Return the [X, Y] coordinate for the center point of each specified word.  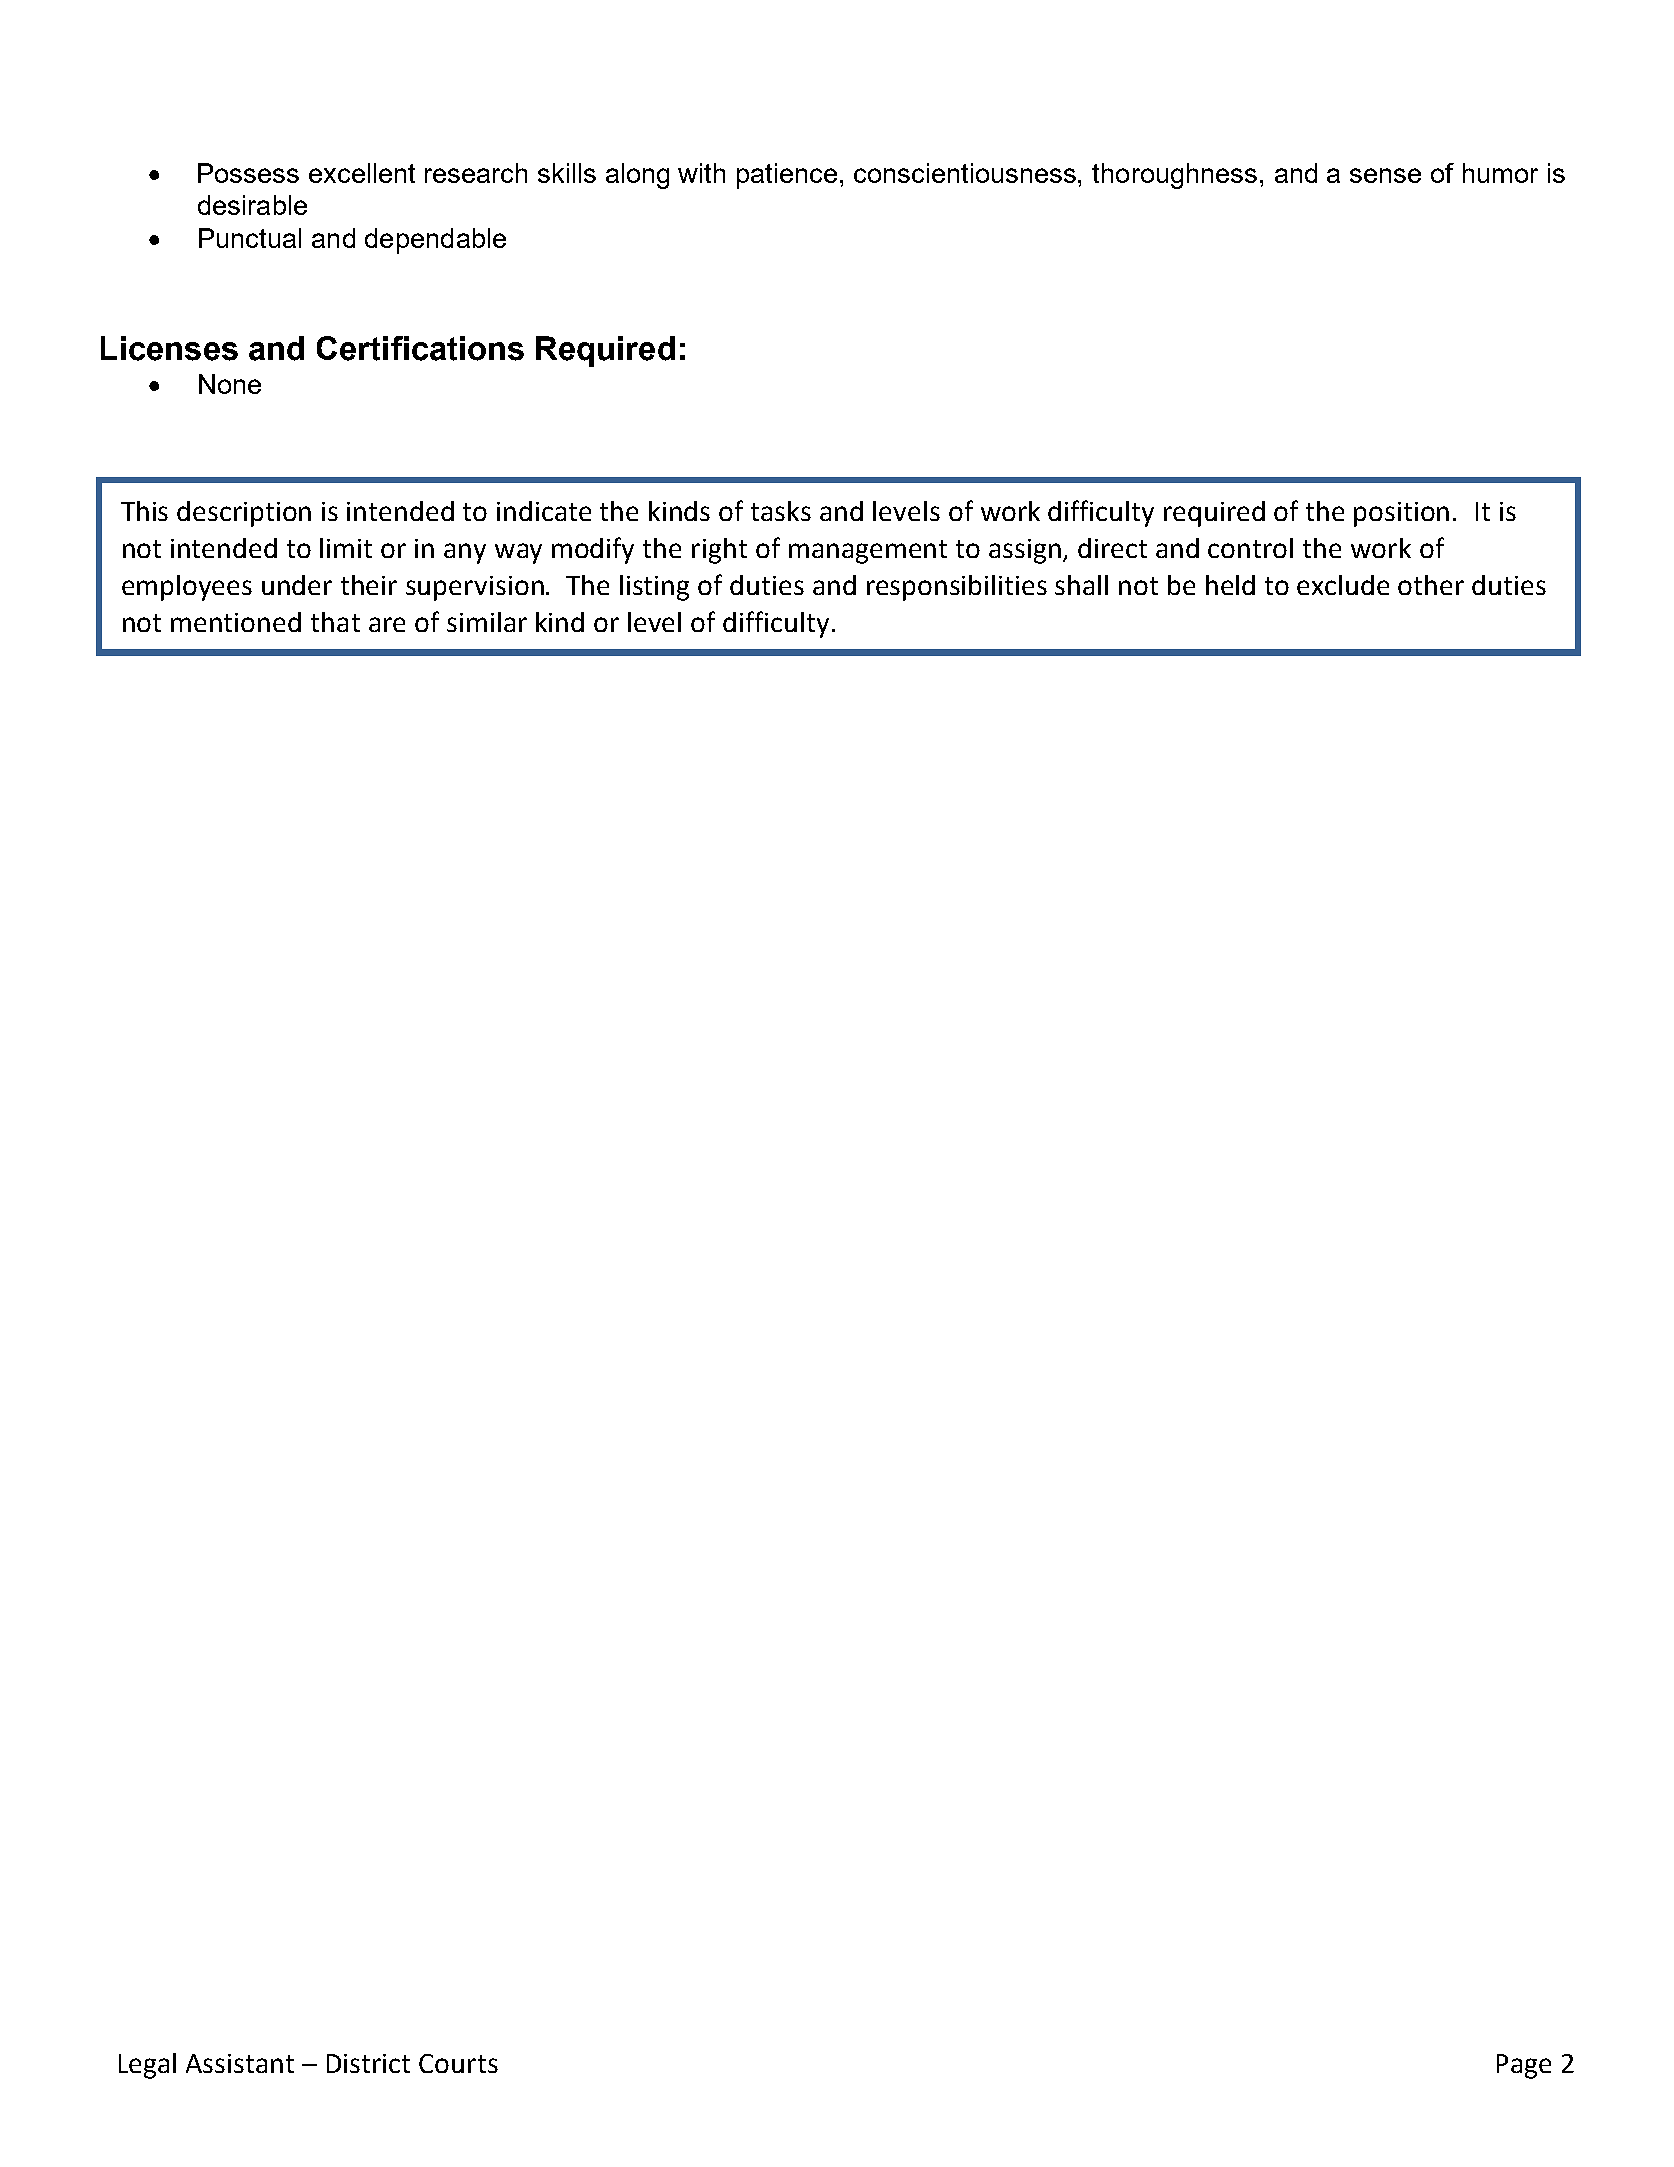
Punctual [250, 238]
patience [787, 176]
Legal [147, 2066]
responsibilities [957, 588]
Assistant [240, 2063]
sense [1385, 175]
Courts [458, 2063]
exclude [1343, 585]
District [368, 2063]
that [335, 622]
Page [1524, 2066]
